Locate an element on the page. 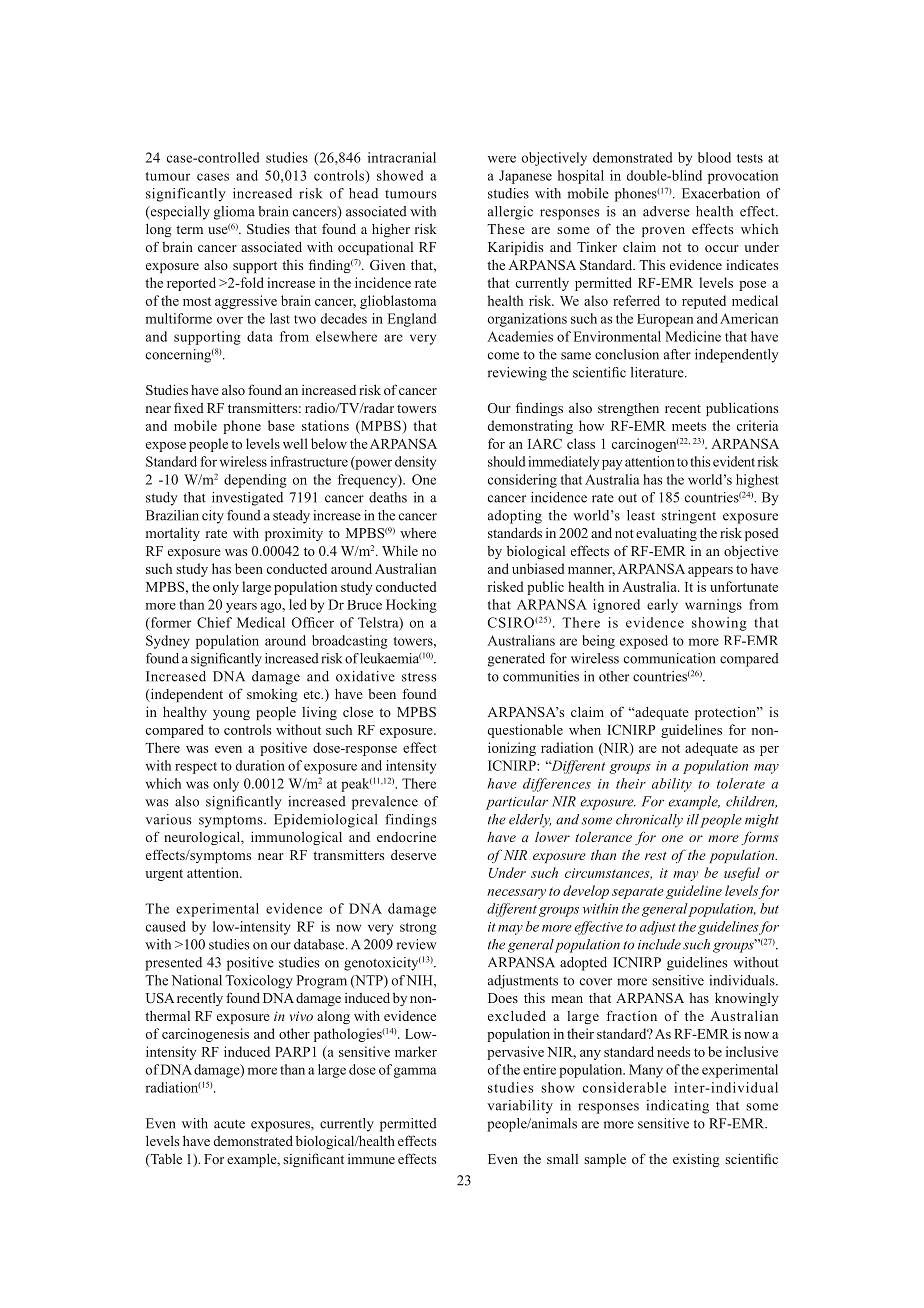 This image has height=1308, width=924. were is located at coordinates (502, 159).
